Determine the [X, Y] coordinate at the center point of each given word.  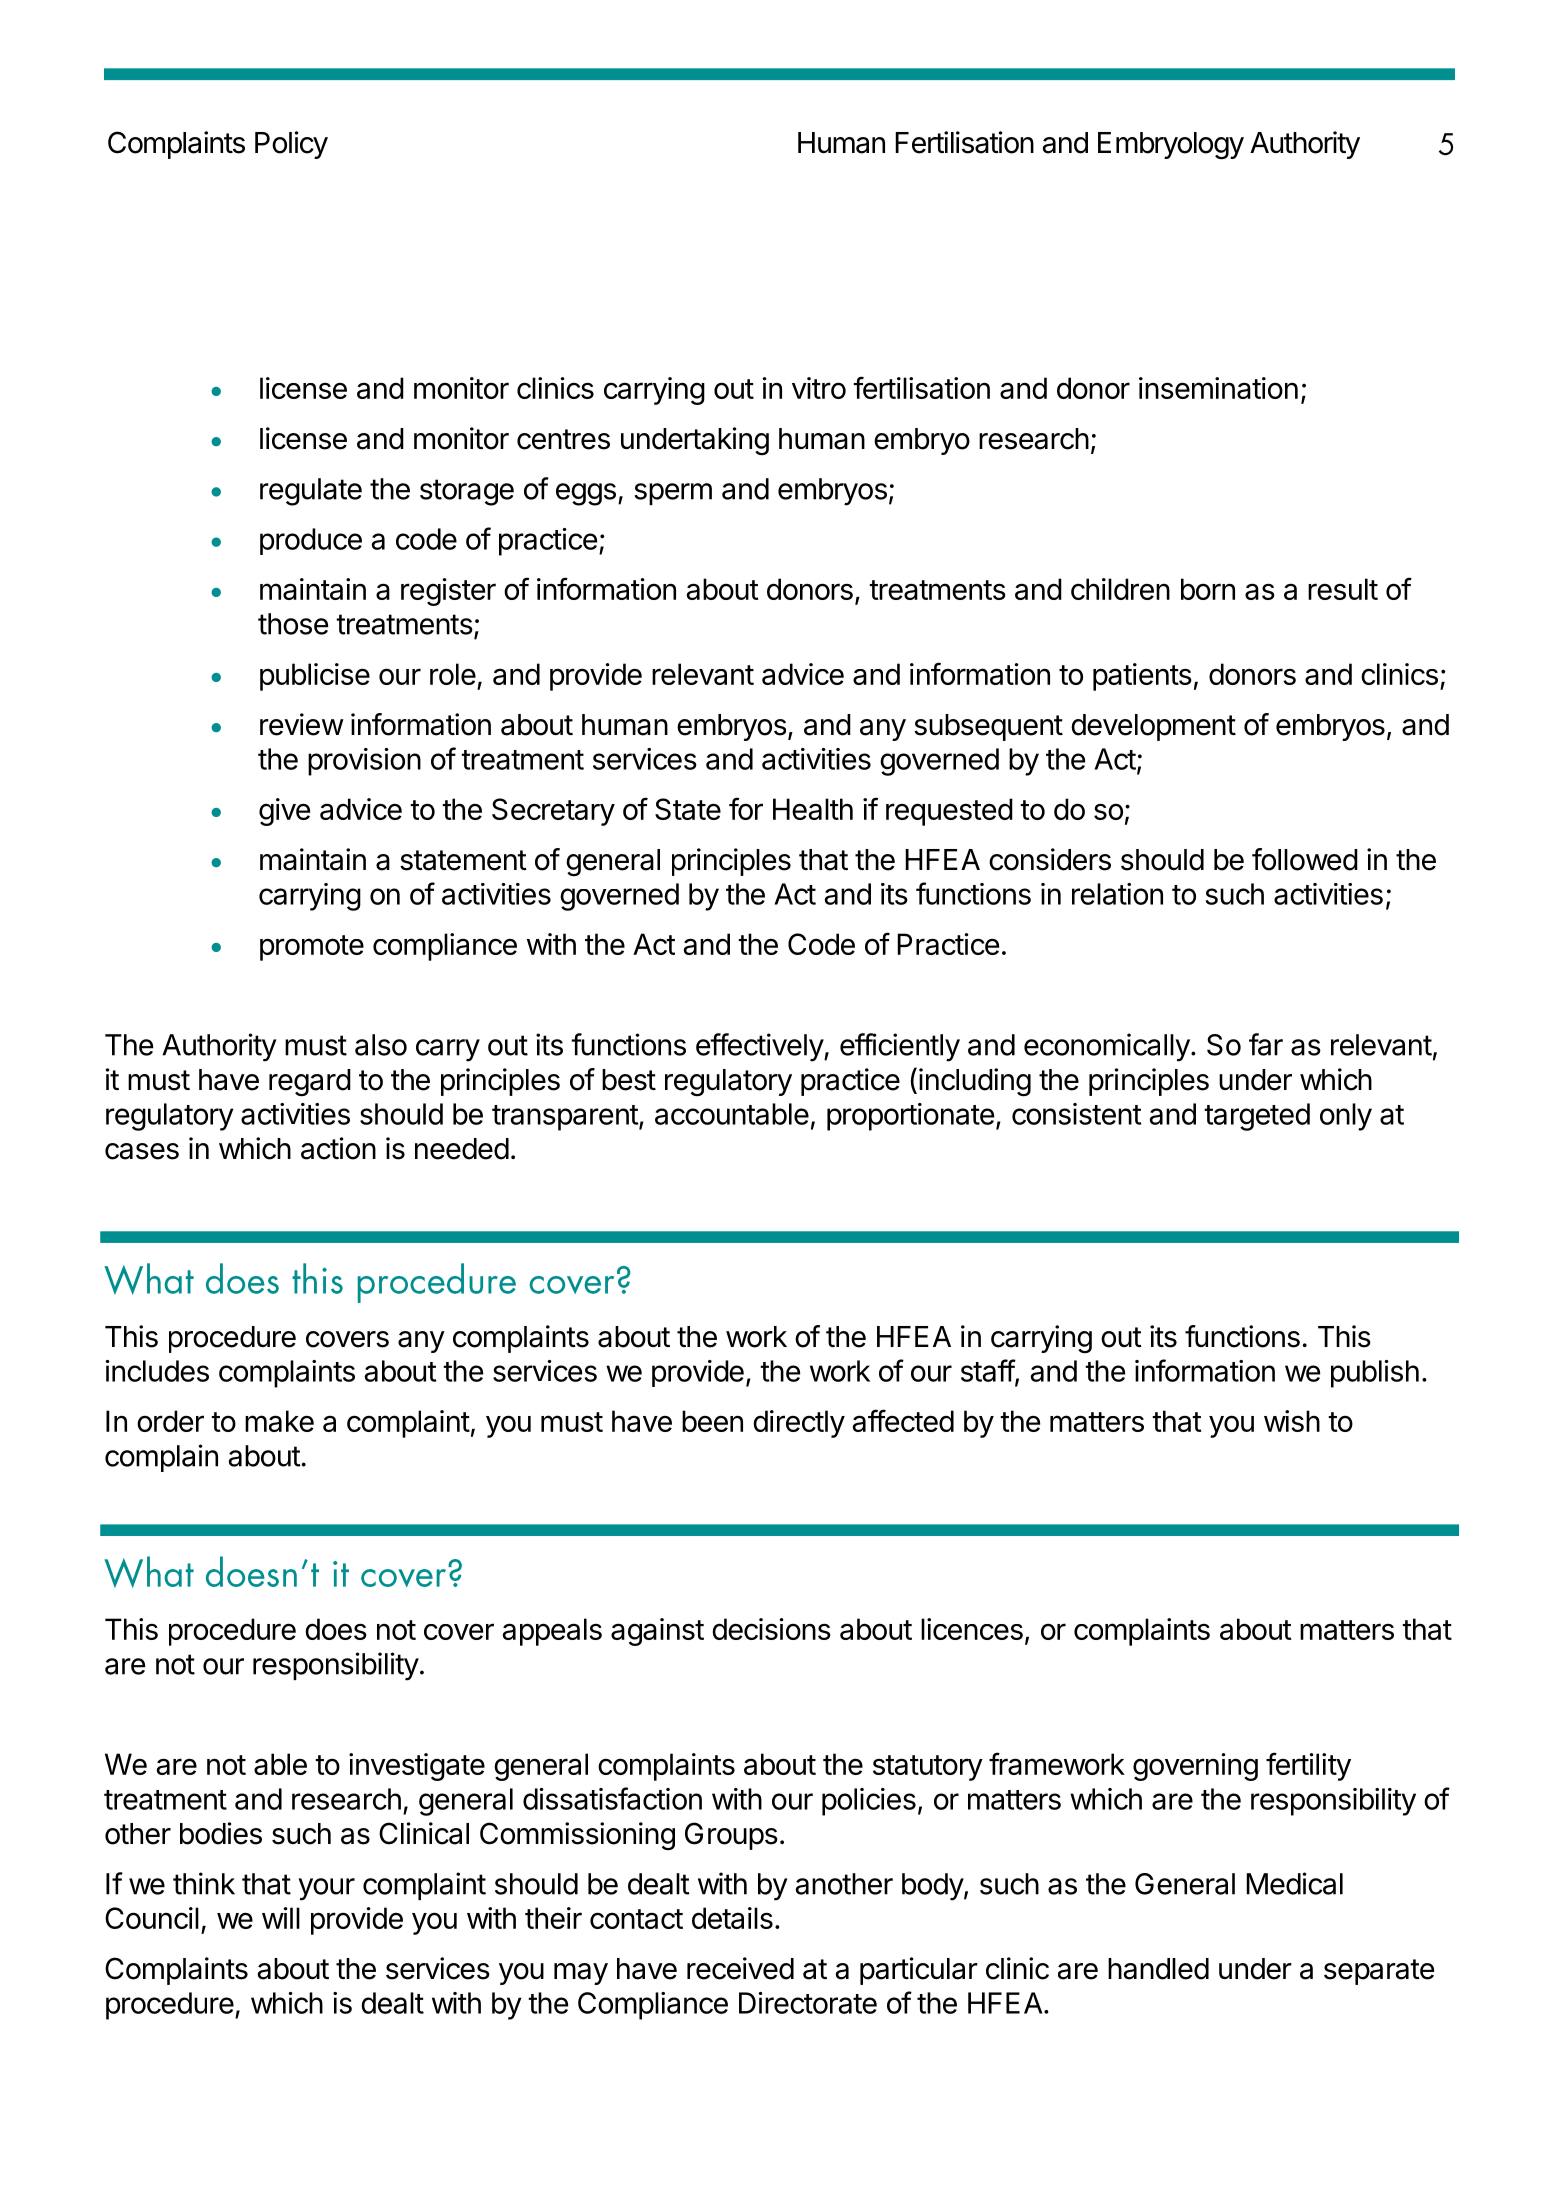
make [279, 1421]
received [740, 1968]
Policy [291, 145]
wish [1292, 1421]
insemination [1218, 388]
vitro [819, 388]
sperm [673, 494]
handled [1158, 1969]
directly [799, 1424]
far [1266, 1044]
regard [310, 1083]
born [1208, 589]
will [281, 1918]
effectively [760, 1047]
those [293, 624]
